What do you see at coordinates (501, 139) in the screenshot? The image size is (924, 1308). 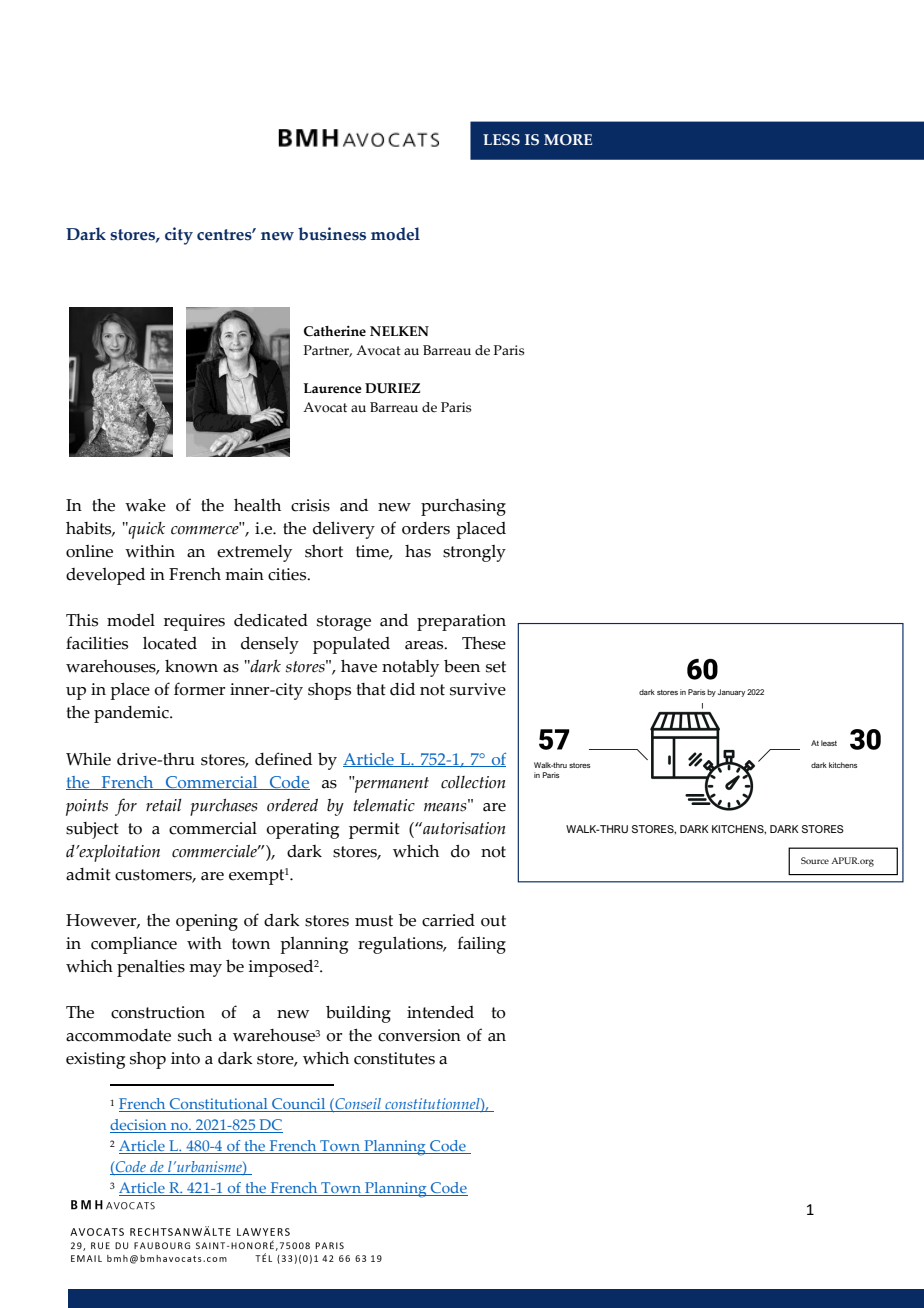 I see `LESS` at bounding box center [501, 139].
